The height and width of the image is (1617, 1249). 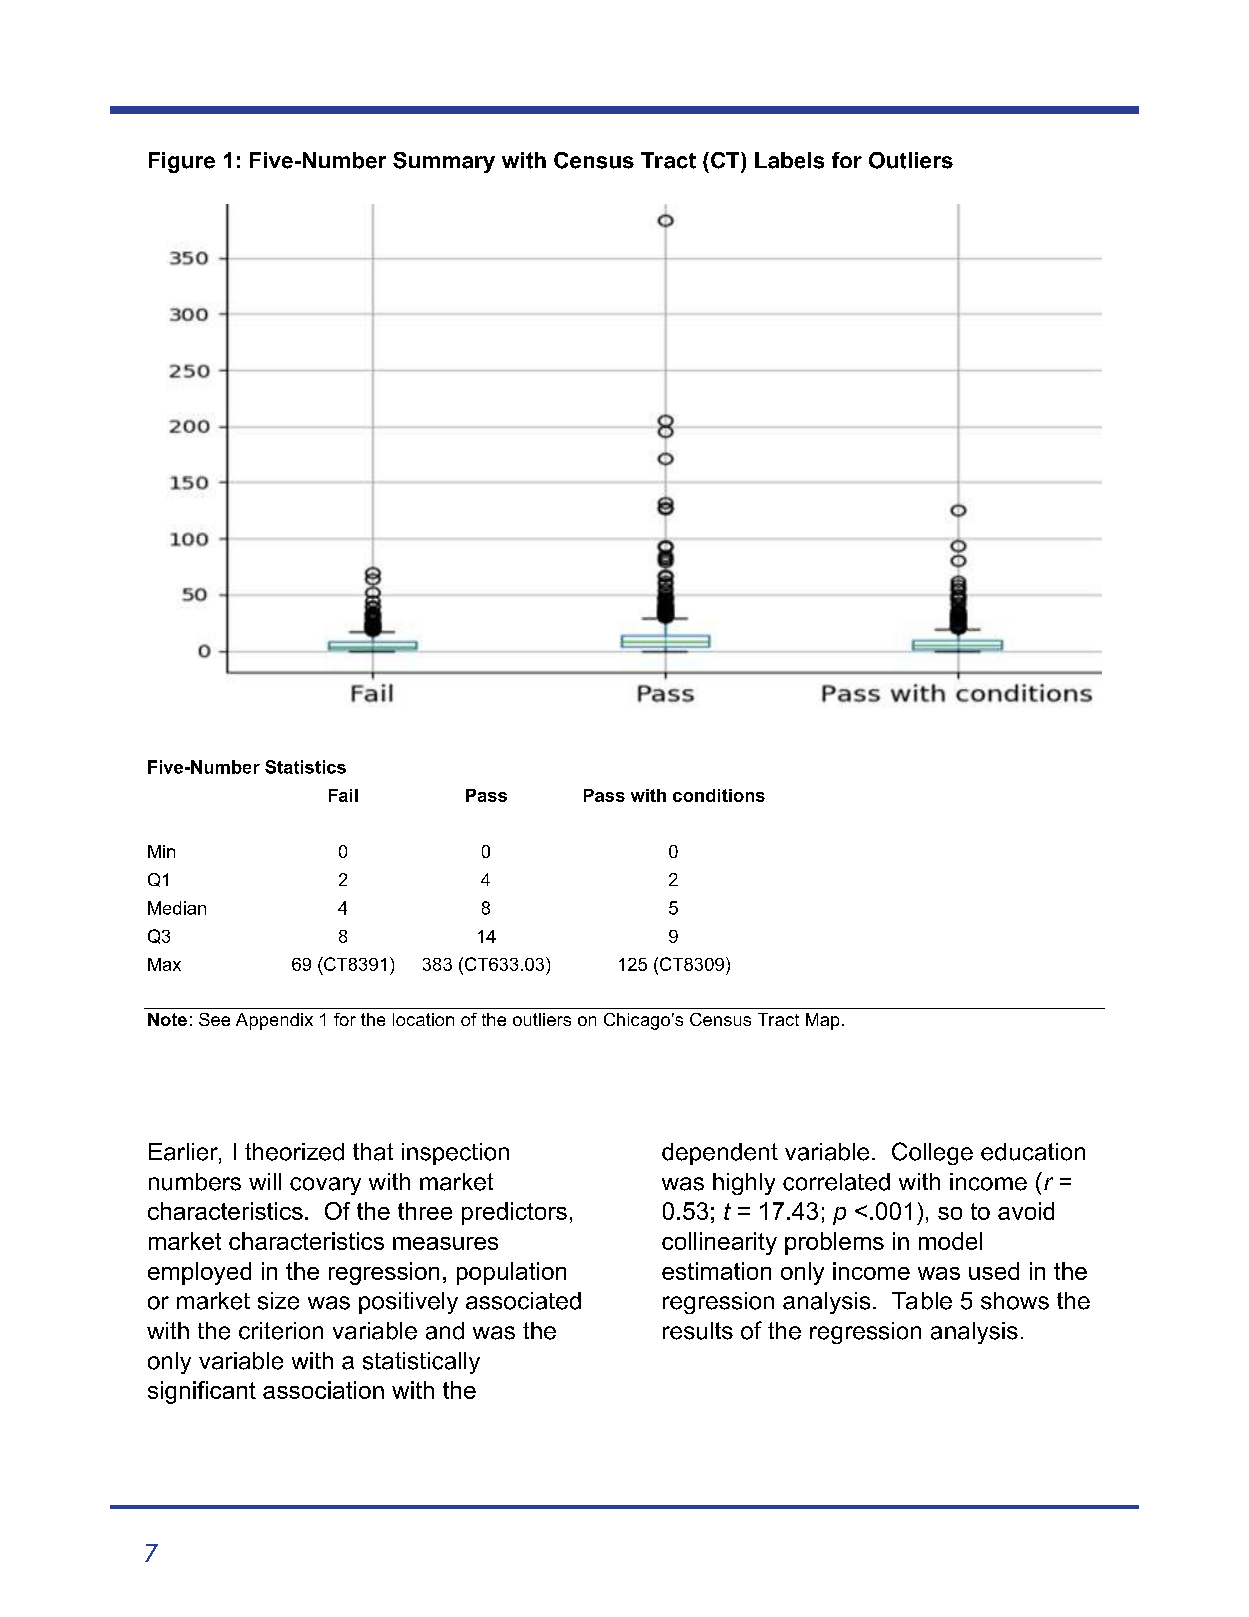 I want to click on Labels, so click(x=789, y=160).
